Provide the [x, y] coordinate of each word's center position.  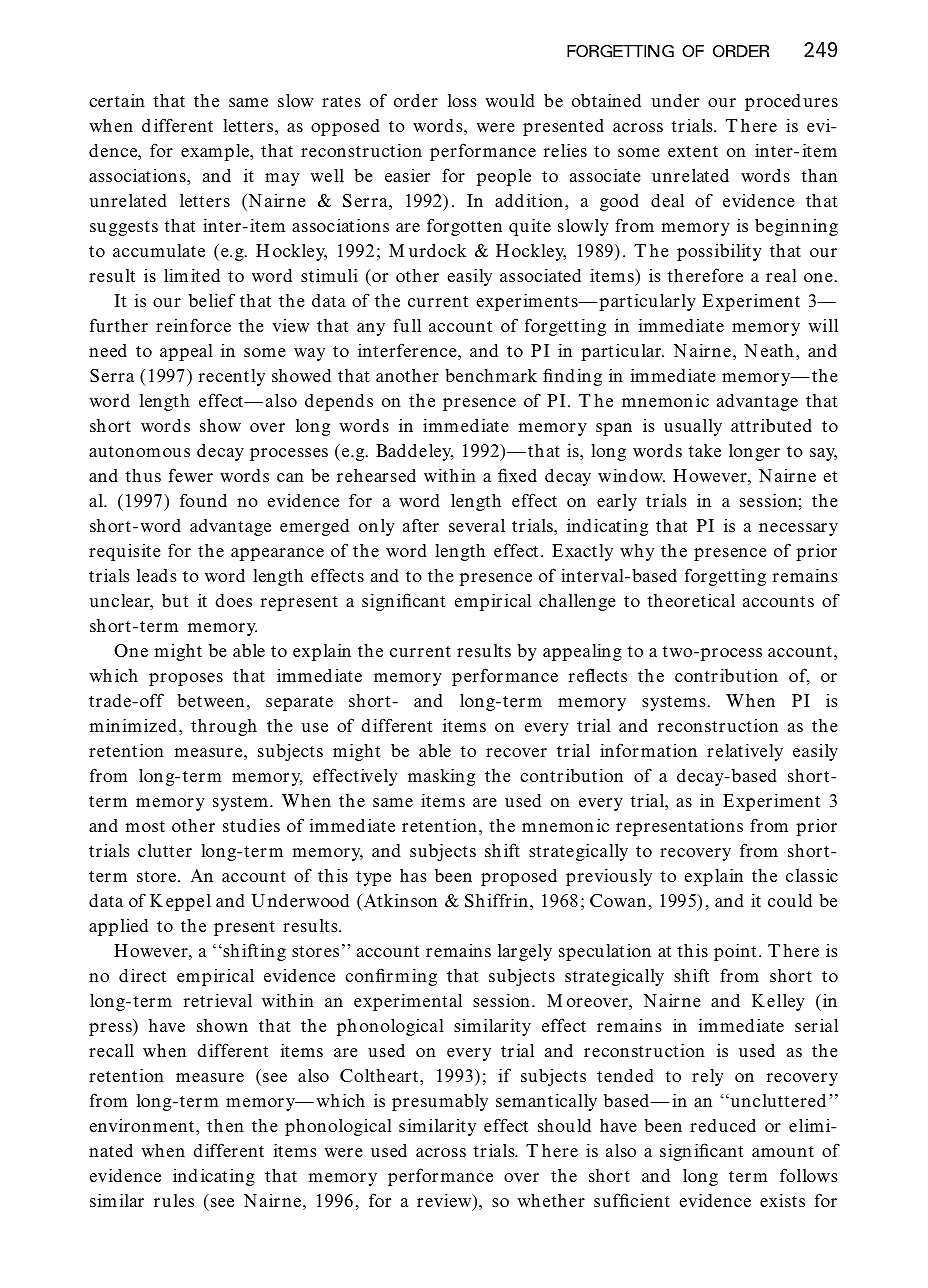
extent [693, 151]
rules [174, 1201]
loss [462, 100]
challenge [577, 602]
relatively [745, 752]
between [210, 701]
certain [117, 100]
